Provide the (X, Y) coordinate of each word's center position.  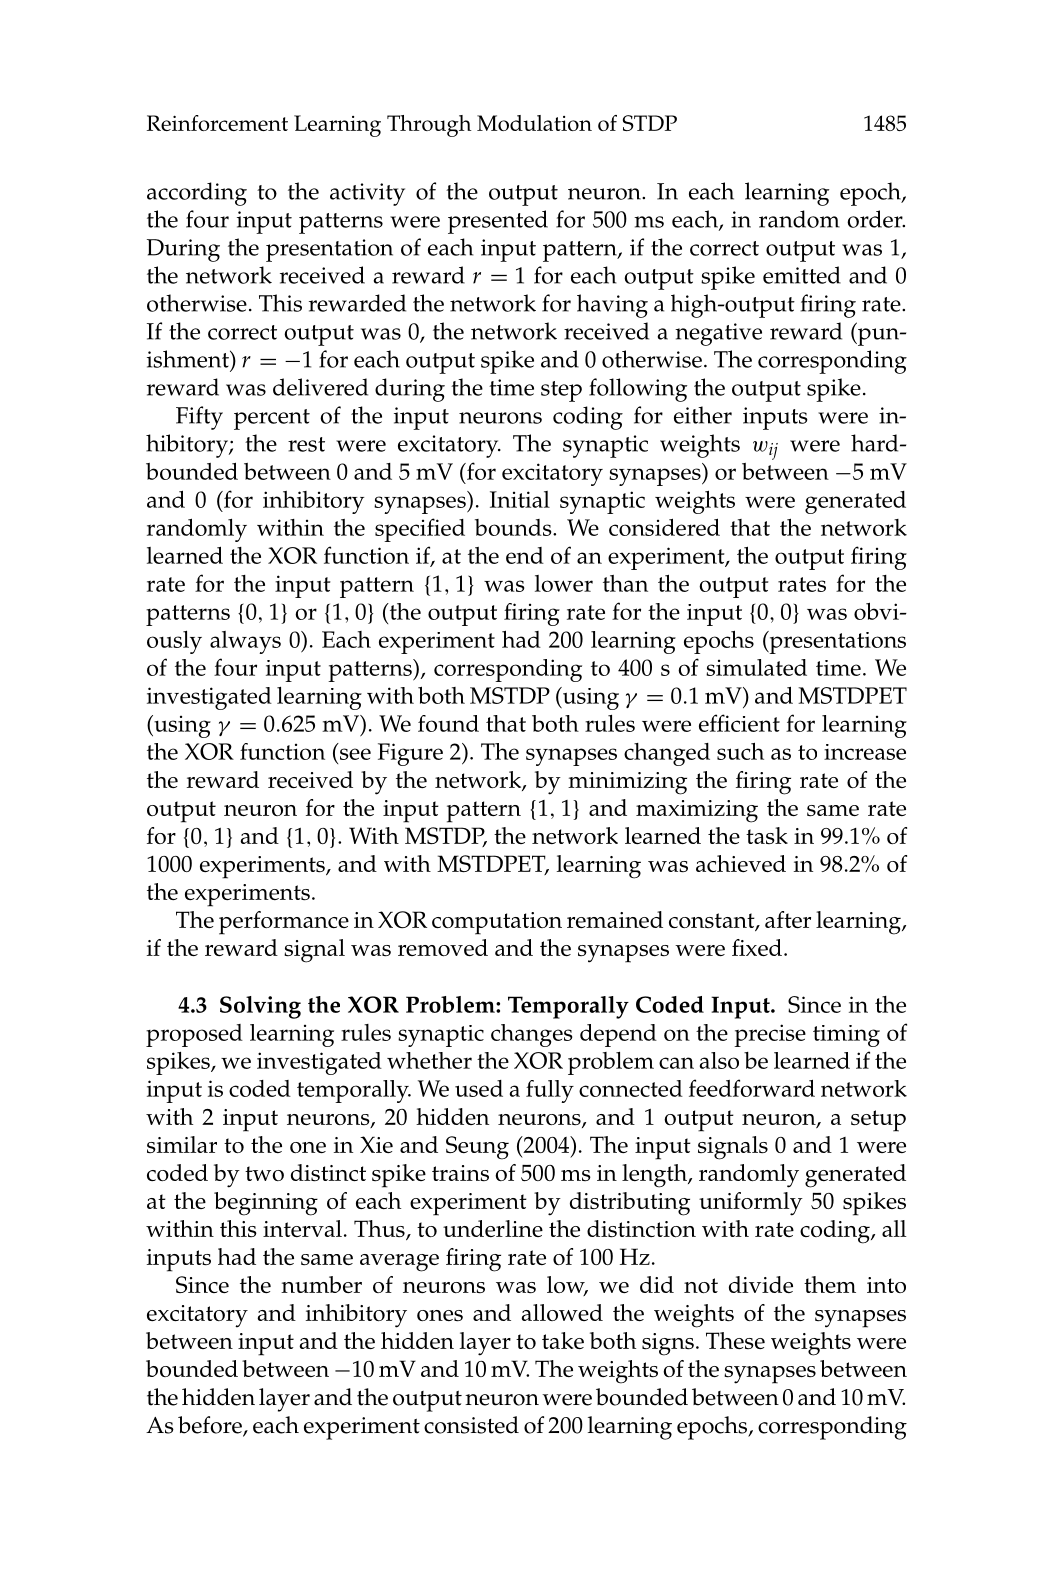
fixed (757, 947)
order (876, 219)
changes (531, 1035)
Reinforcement (217, 123)
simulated (756, 667)
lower (564, 583)
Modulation (534, 123)
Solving (260, 1007)
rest (306, 444)
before (211, 1426)
